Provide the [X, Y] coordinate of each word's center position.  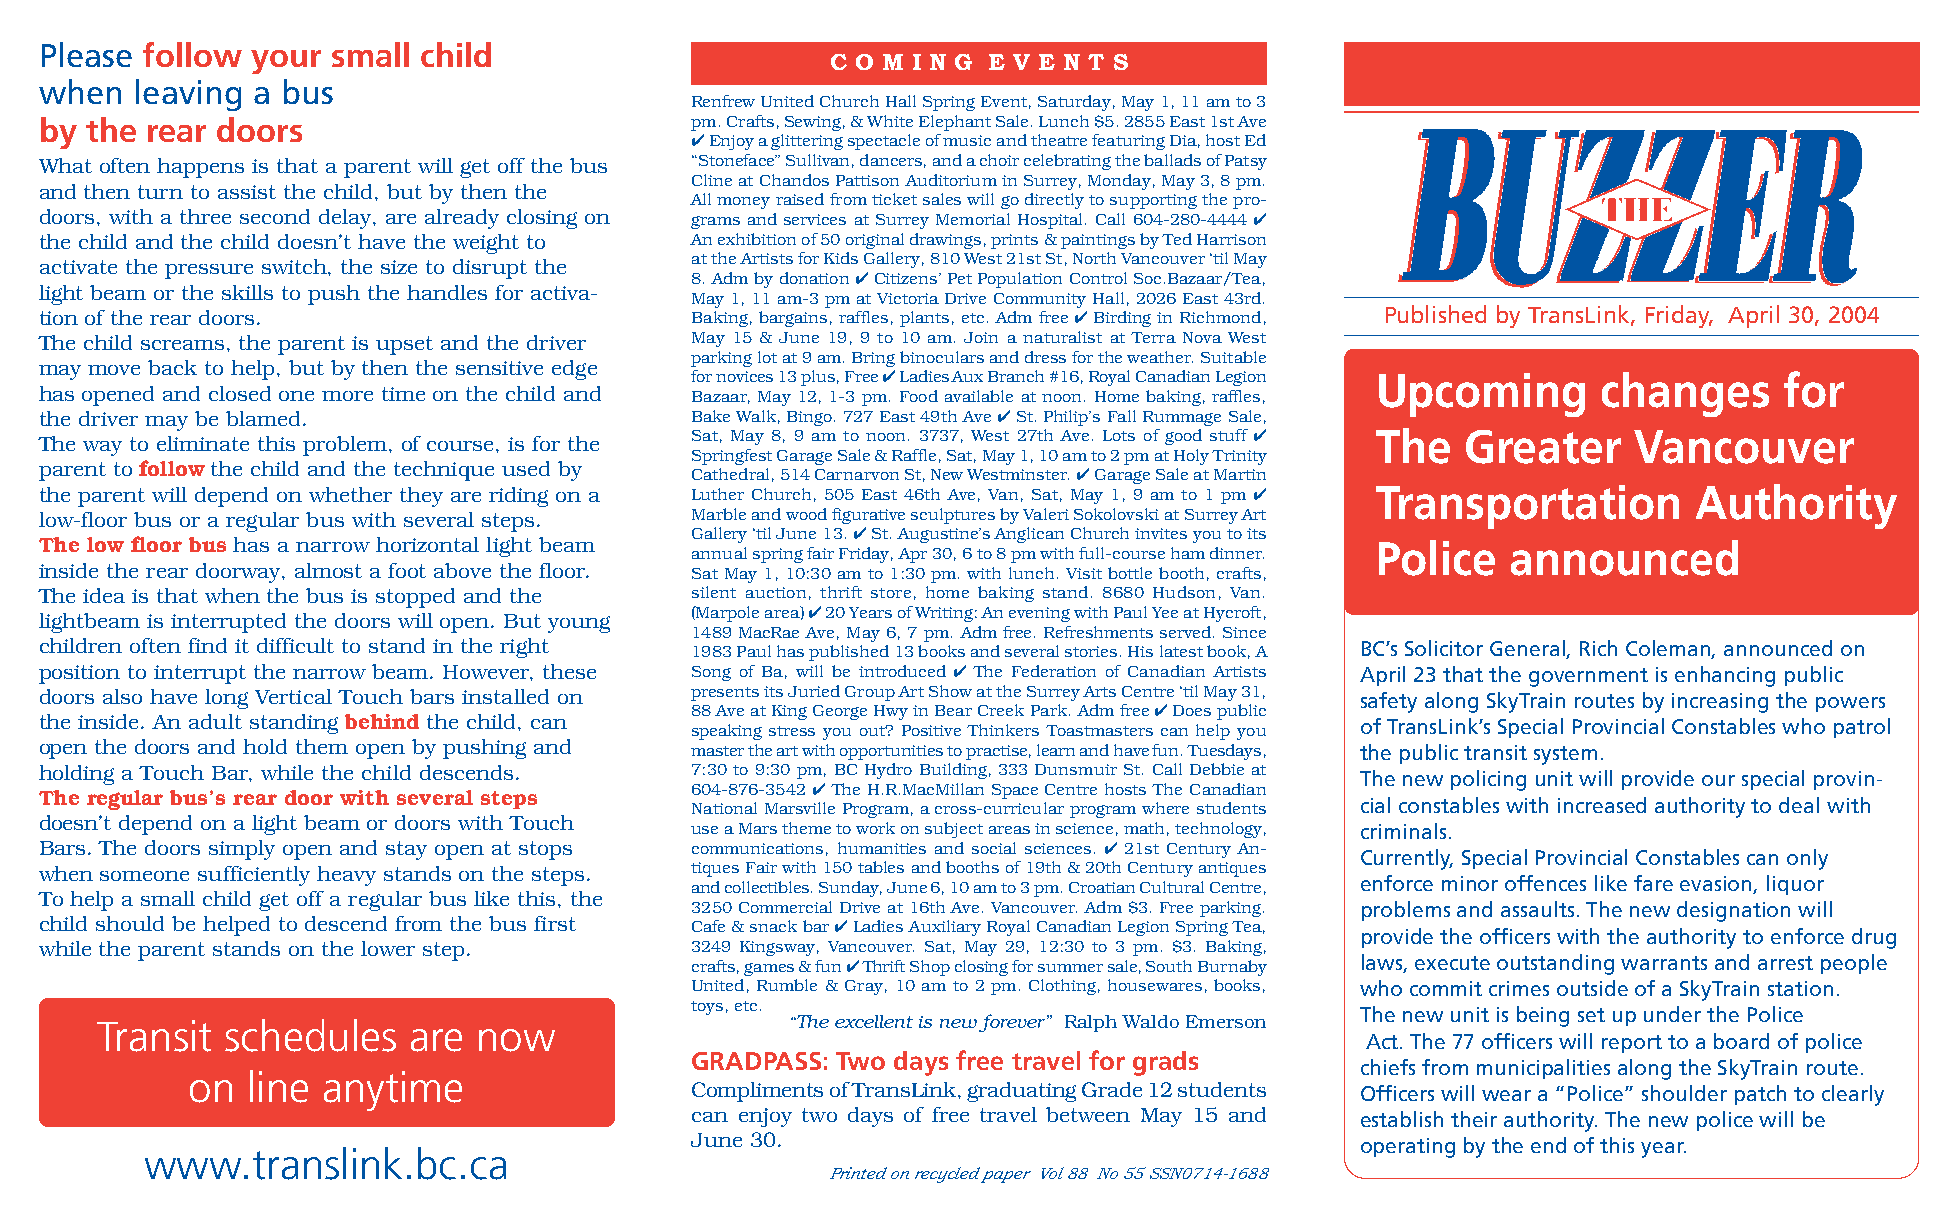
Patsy [1246, 162]
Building [953, 771]
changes [1685, 394]
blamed [263, 418]
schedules [310, 1035]
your [286, 62]
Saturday [1074, 103]
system [1565, 755]
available [979, 396]
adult [215, 721]
